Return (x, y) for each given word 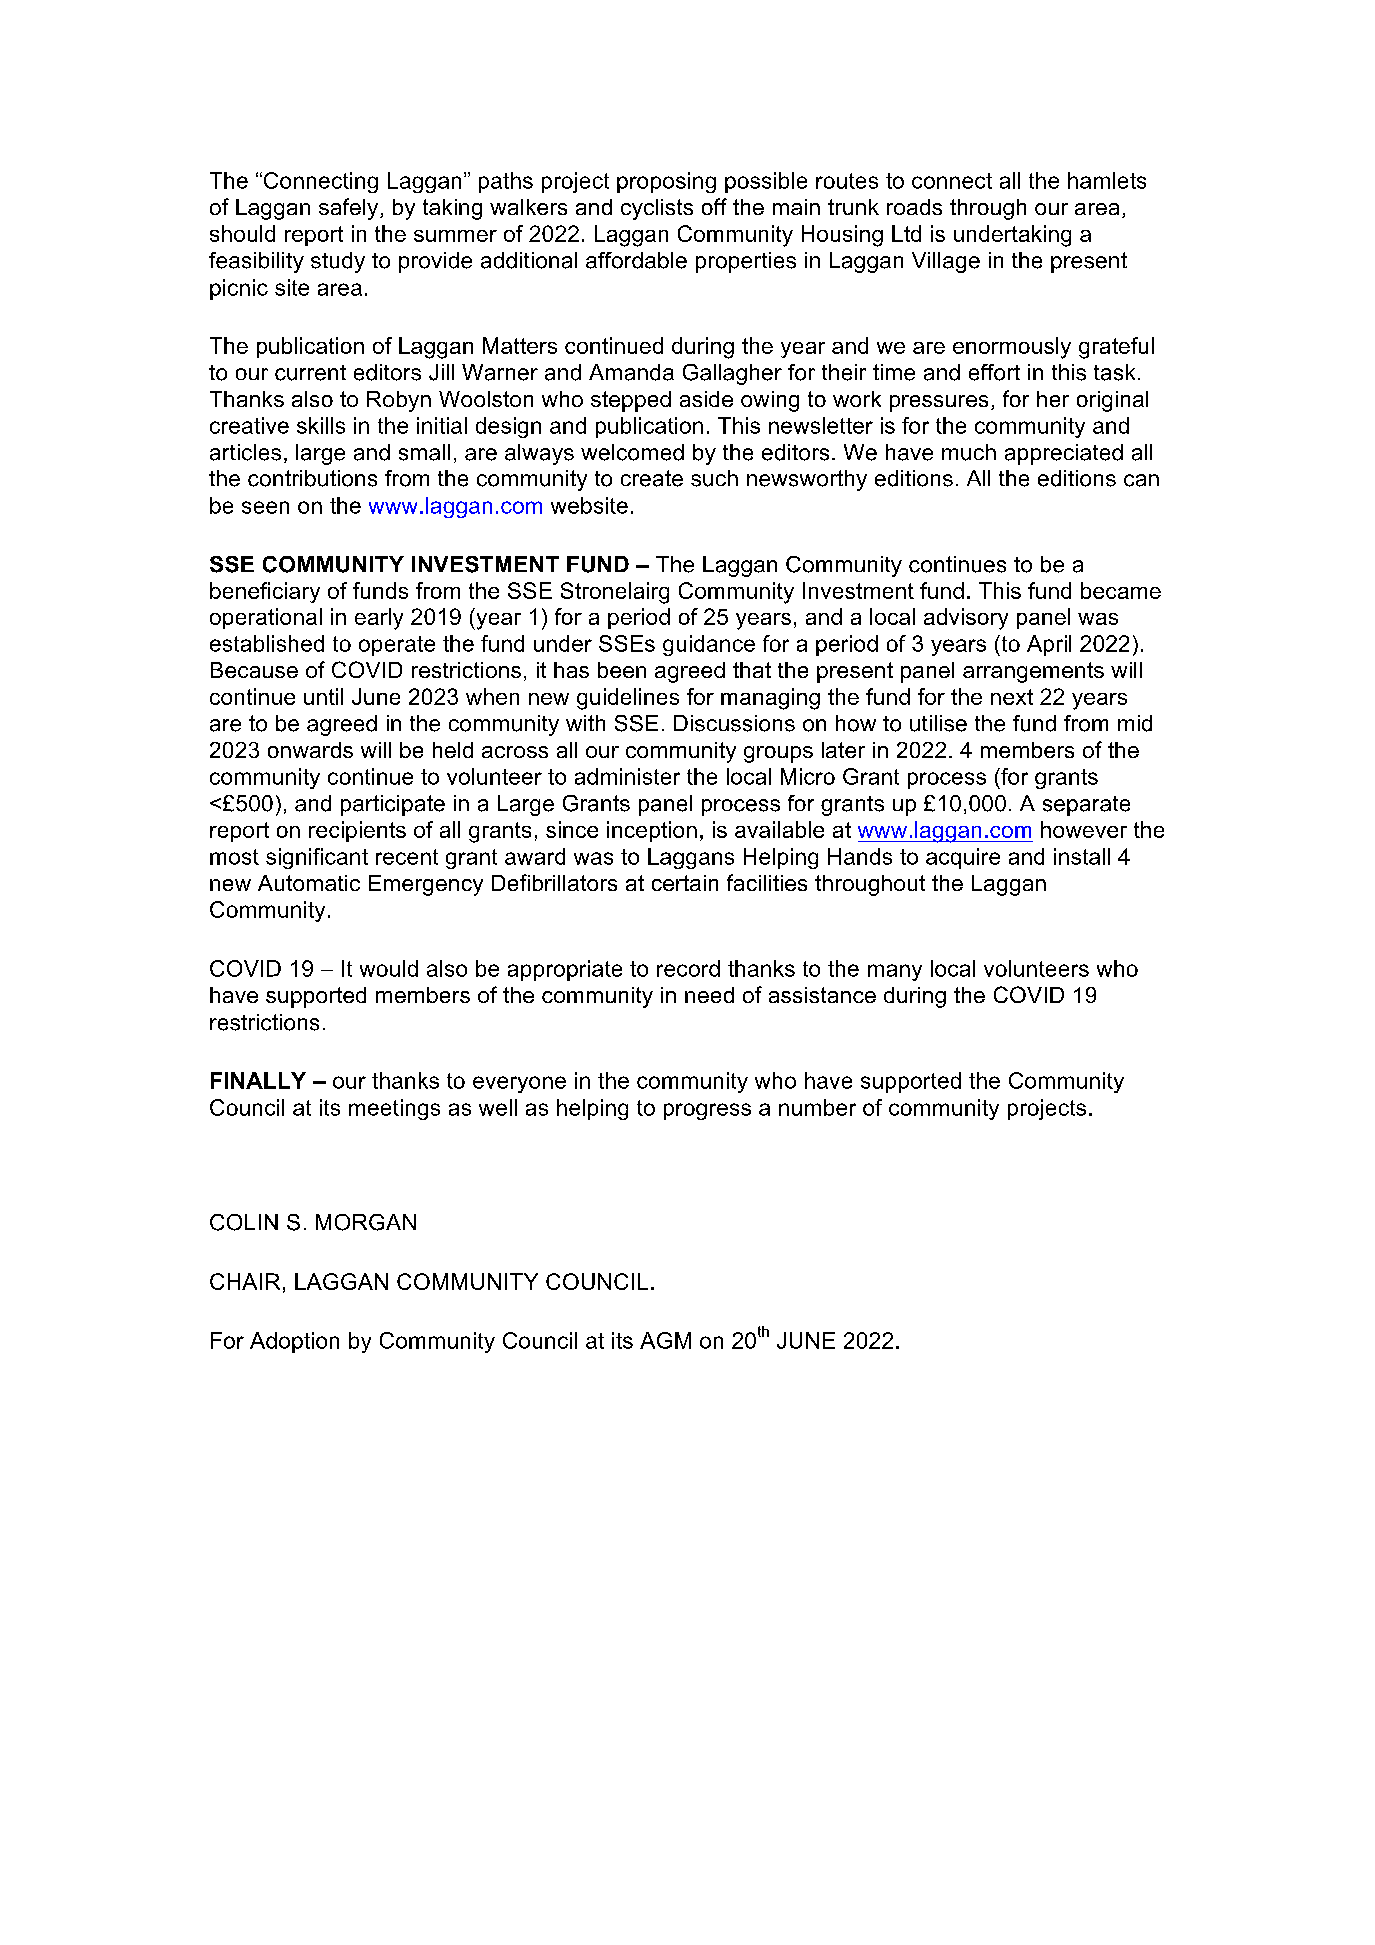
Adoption (294, 1342)
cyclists (657, 209)
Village (946, 262)
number (817, 1107)
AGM (665, 1340)
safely (350, 209)
